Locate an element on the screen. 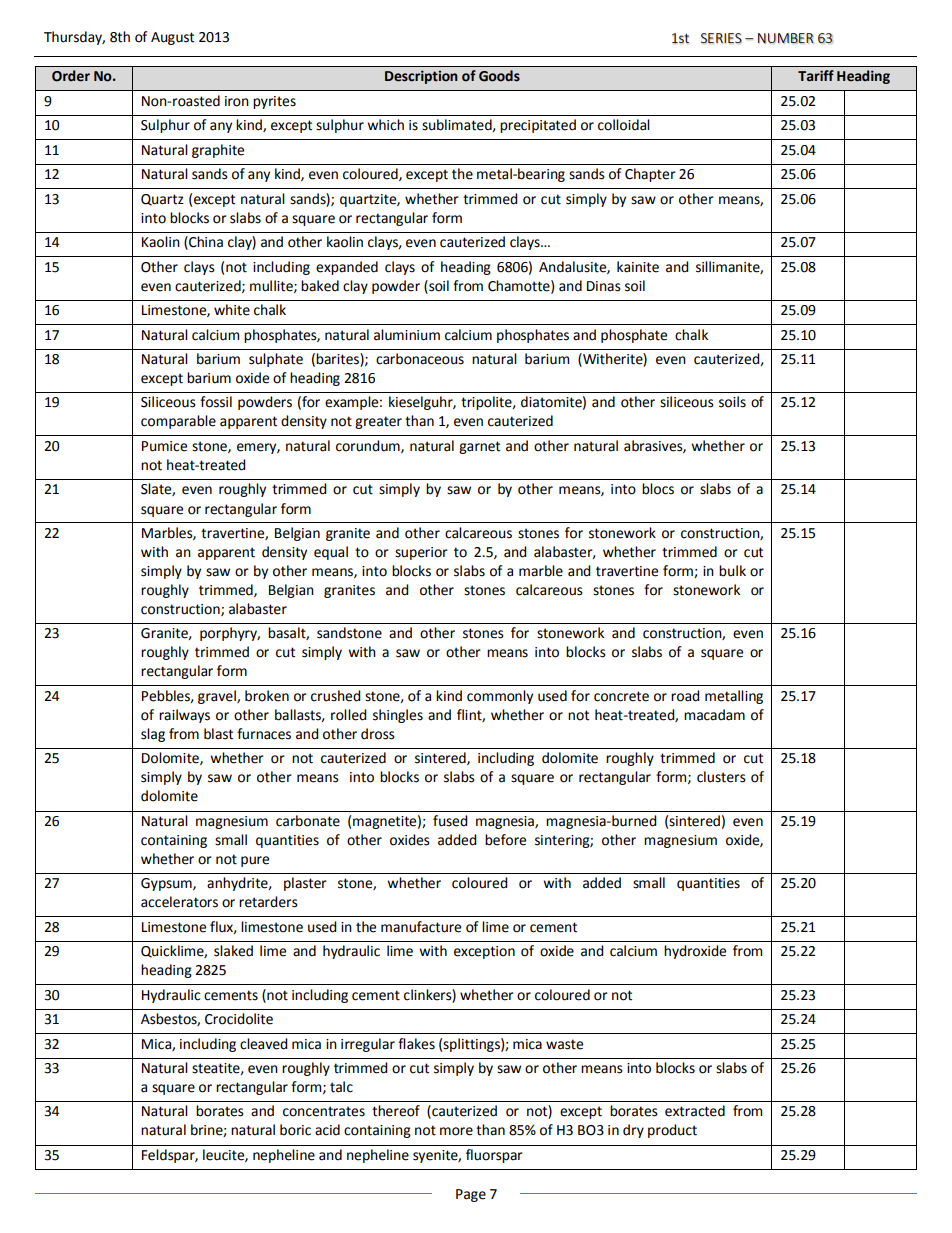 The image size is (952, 1233). superior is located at coordinates (421, 553).
